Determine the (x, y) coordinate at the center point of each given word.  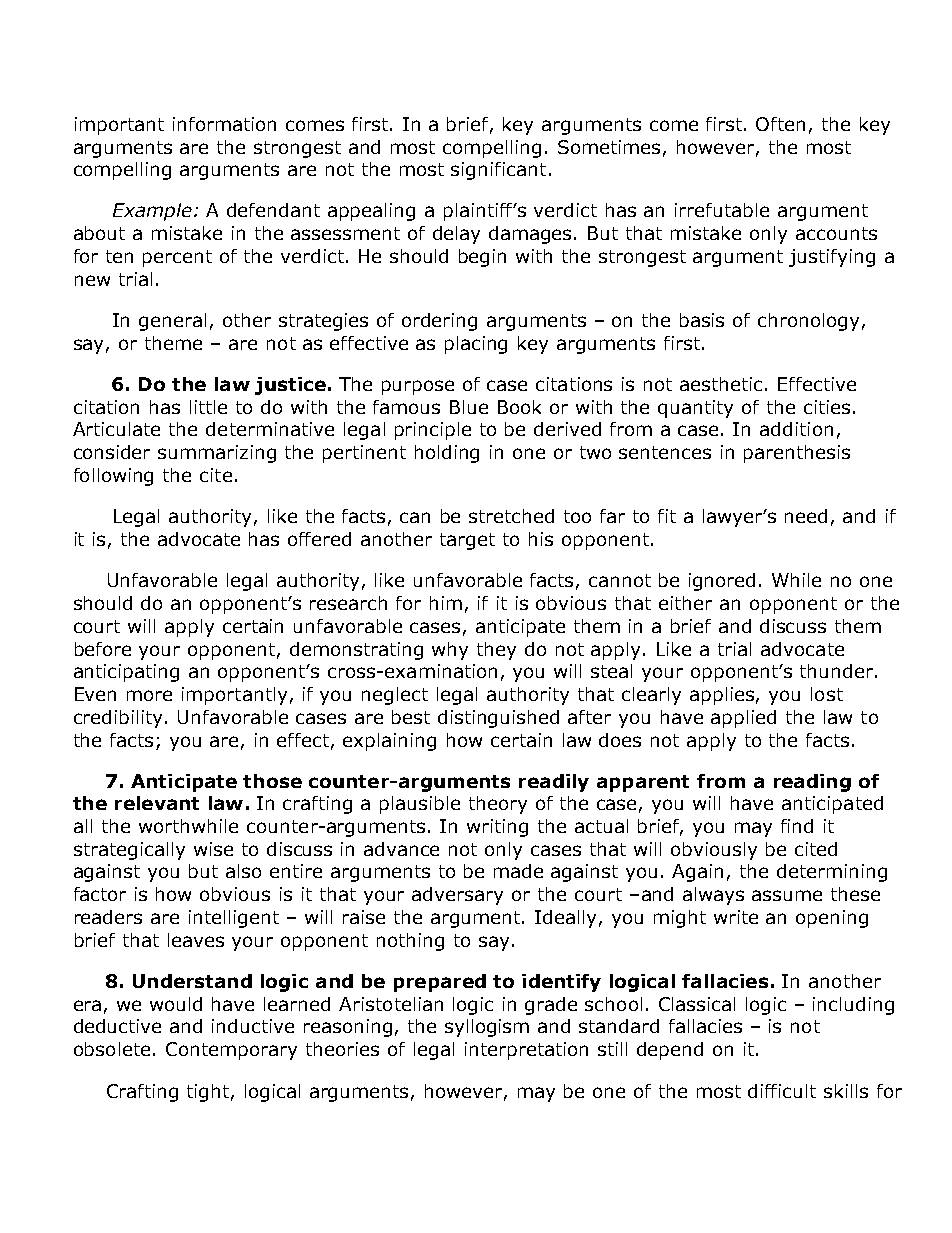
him (446, 603)
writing (497, 828)
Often (780, 124)
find (797, 826)
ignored (722, 582)
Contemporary (231, 1051)
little (208, 407)
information (224, 124)
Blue (469, 407)
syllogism (487, 1028)
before (103, 649)
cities (827, 407)
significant (498, 171)
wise (213, 849)
